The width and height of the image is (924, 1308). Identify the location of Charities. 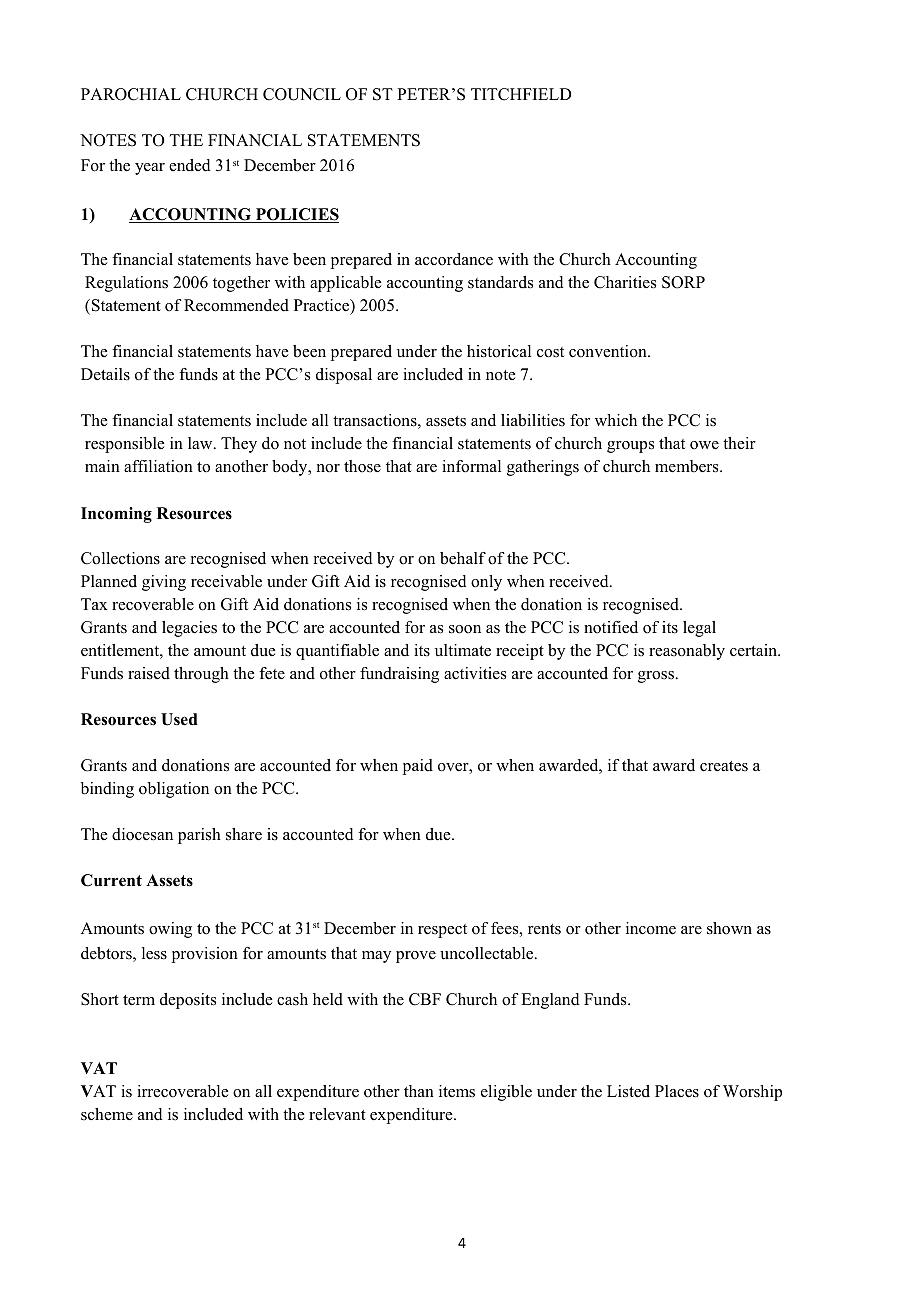
(625, 282).
